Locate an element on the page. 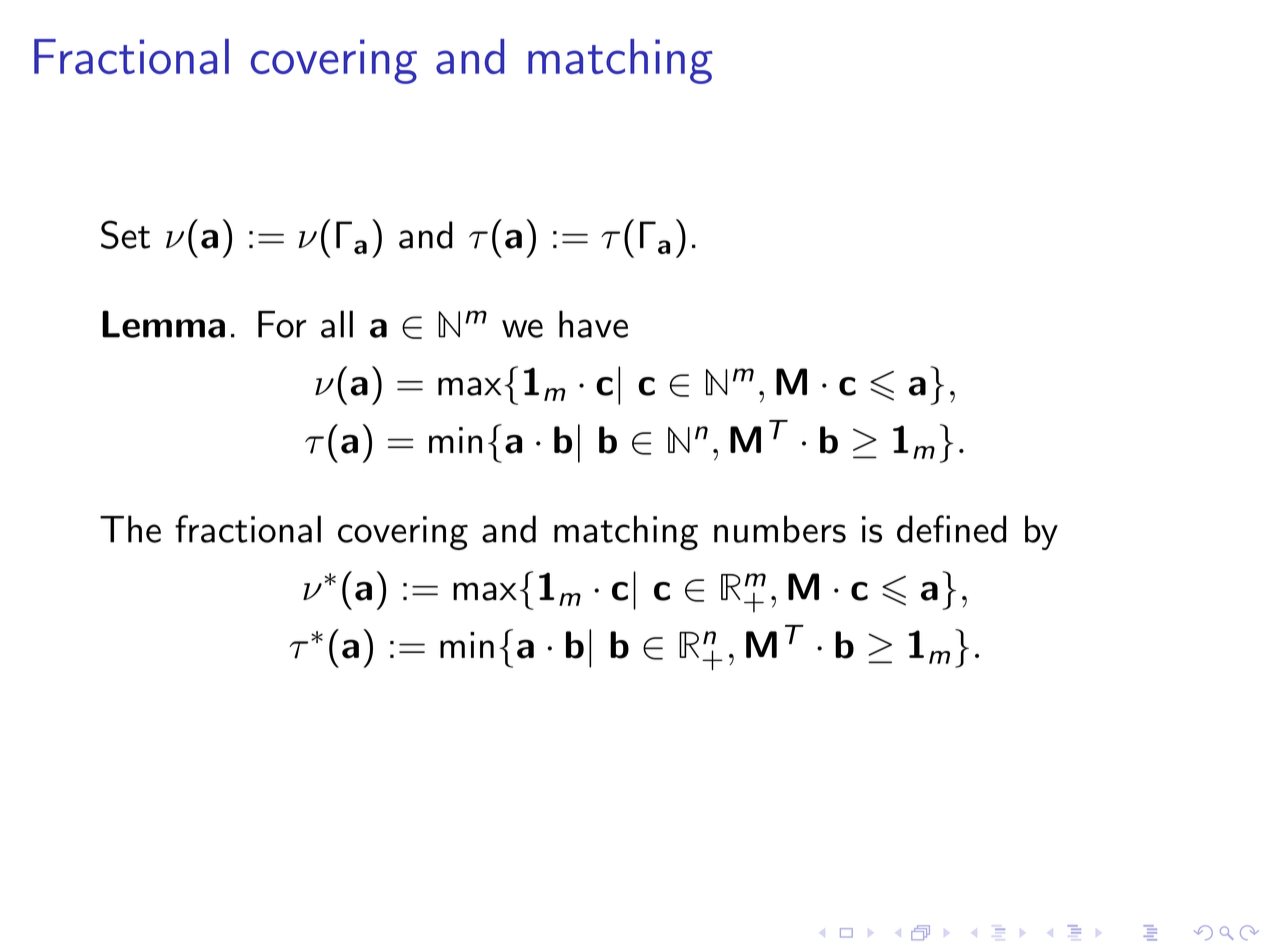 This image has width=1271, height=952. numbers is located at coordinates (780, 529).
